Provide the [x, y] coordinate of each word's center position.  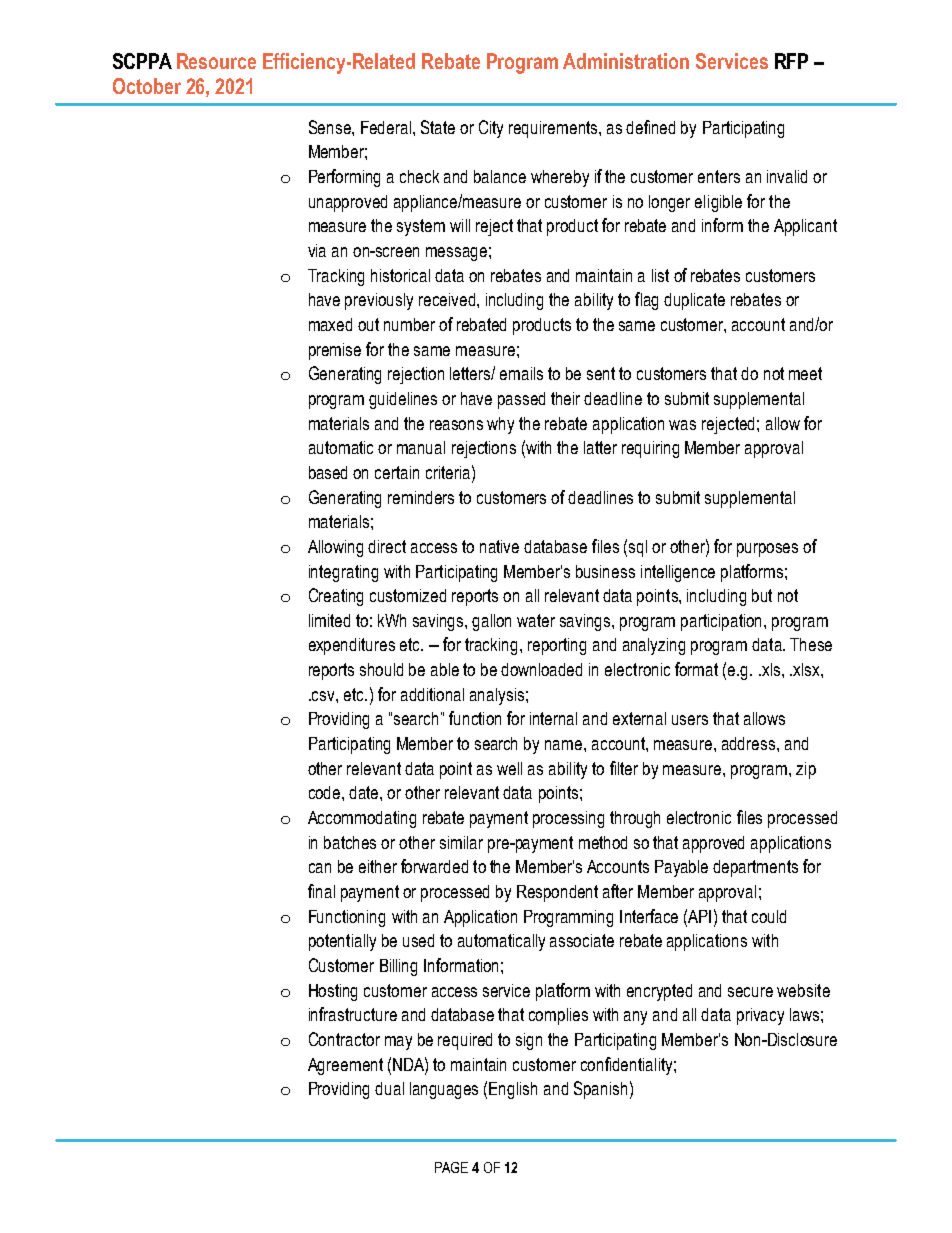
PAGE [451, 1167]
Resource [216, 61]
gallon [491, 622]
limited [329, 620]
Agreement [345, 1066]
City [491, 129]
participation [723, 622]
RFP [791, 61]
